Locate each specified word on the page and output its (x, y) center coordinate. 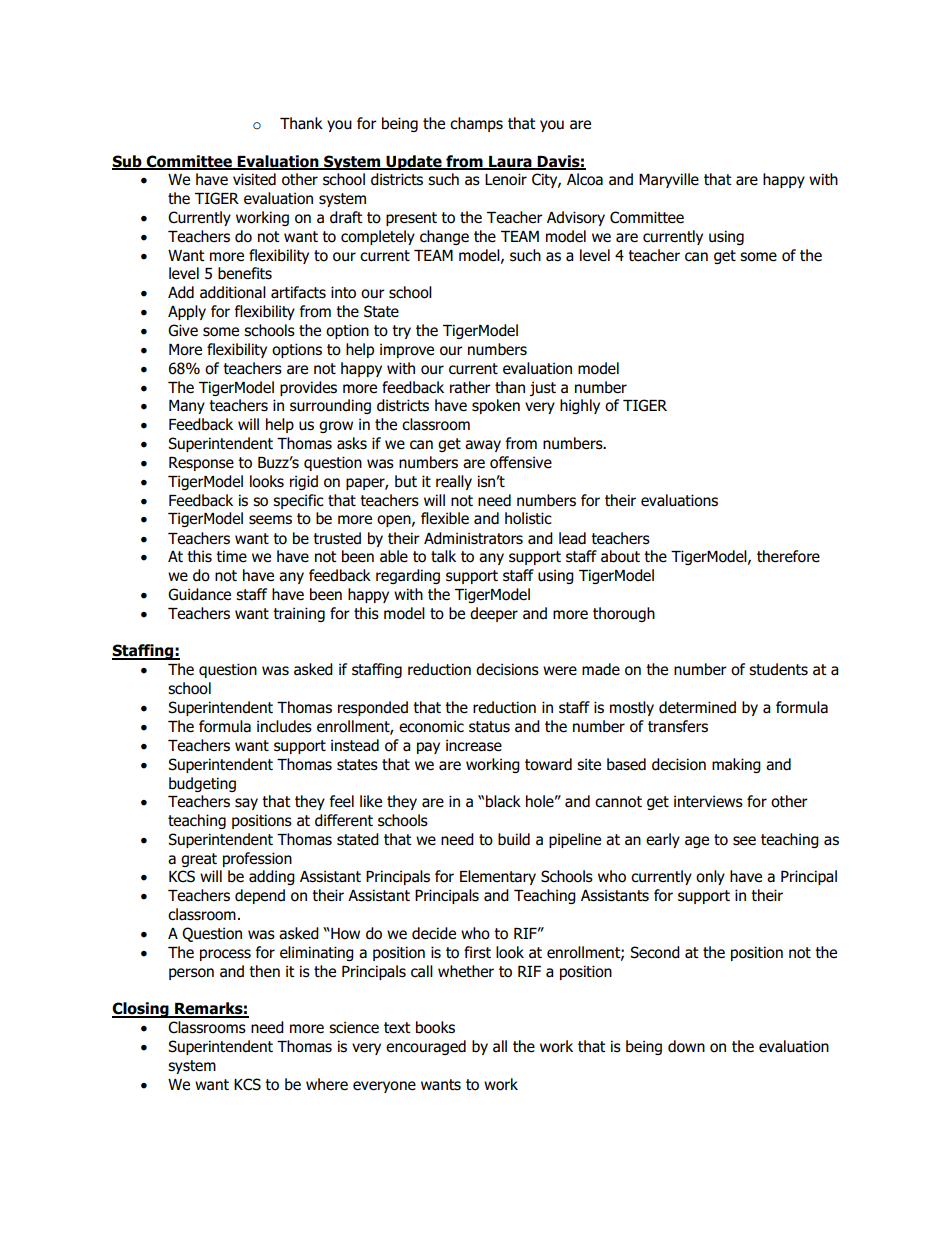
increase (474, 745)
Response (201, 464)
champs (476, 124)
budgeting (202, 784)
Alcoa (585, 179)
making (736, 765)
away (483, 446)
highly (580, 406)
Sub (128, 162)
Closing (141, 1010)
